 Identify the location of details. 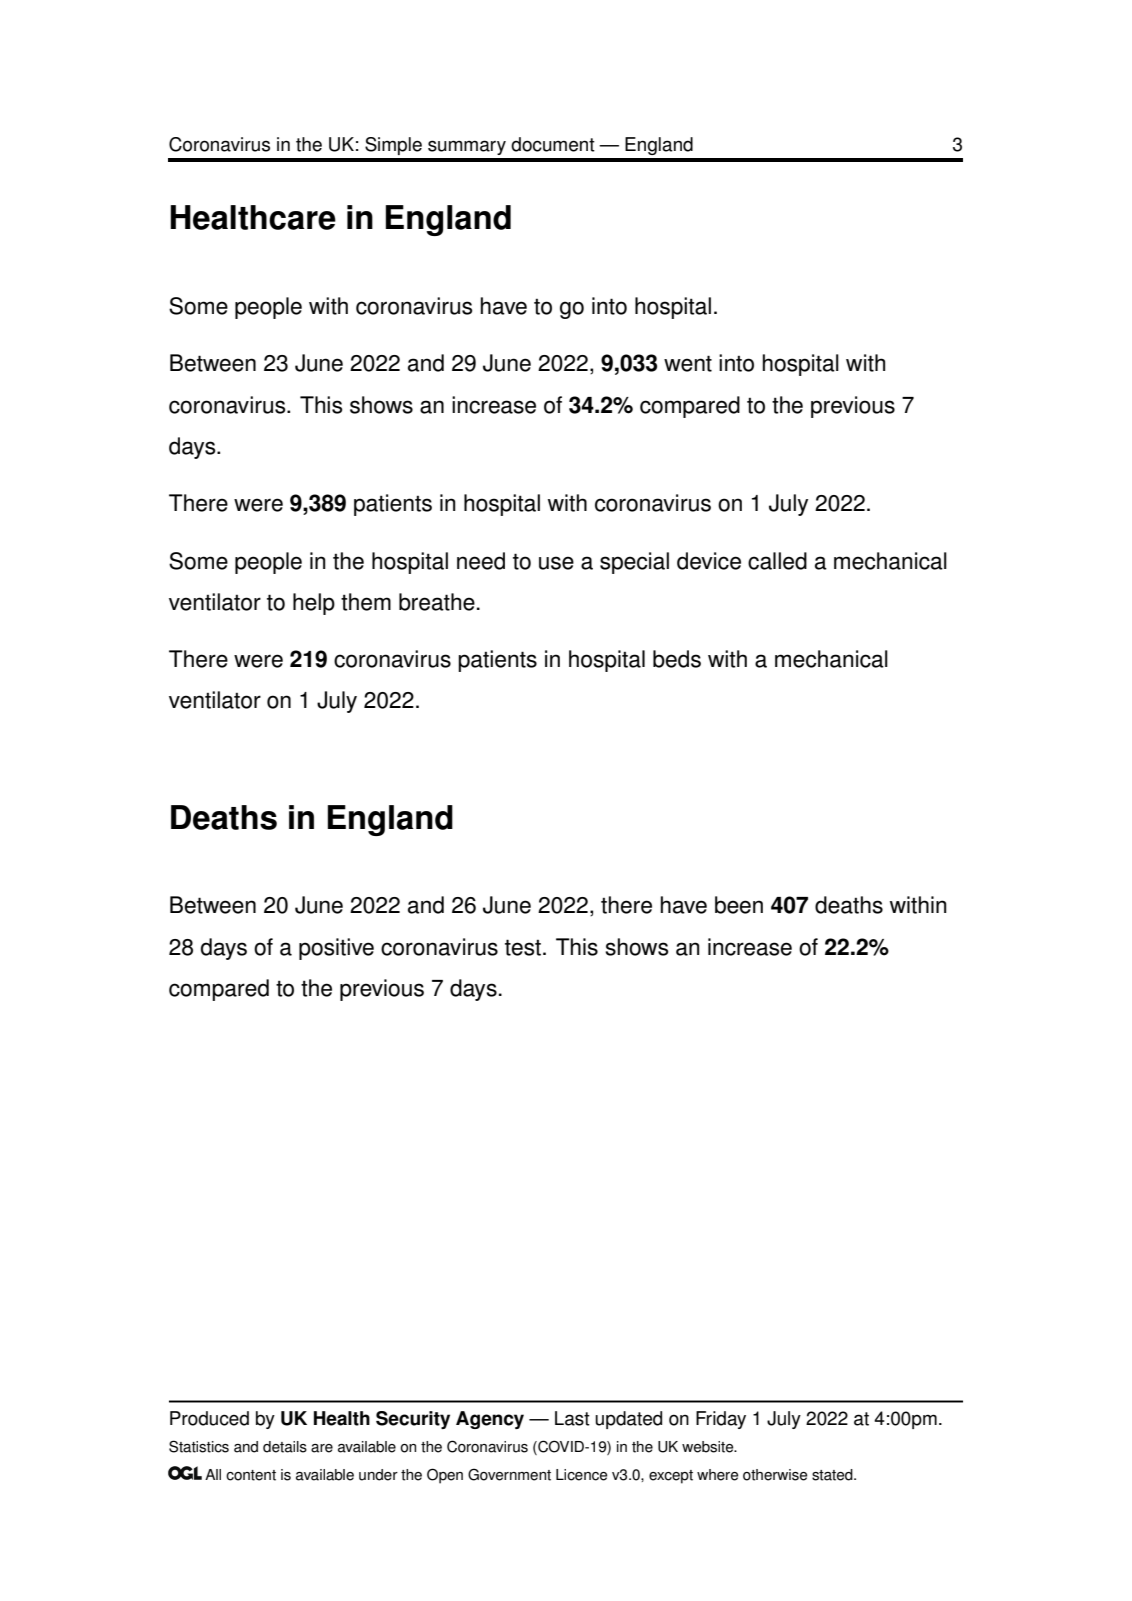
(285, 1447).
